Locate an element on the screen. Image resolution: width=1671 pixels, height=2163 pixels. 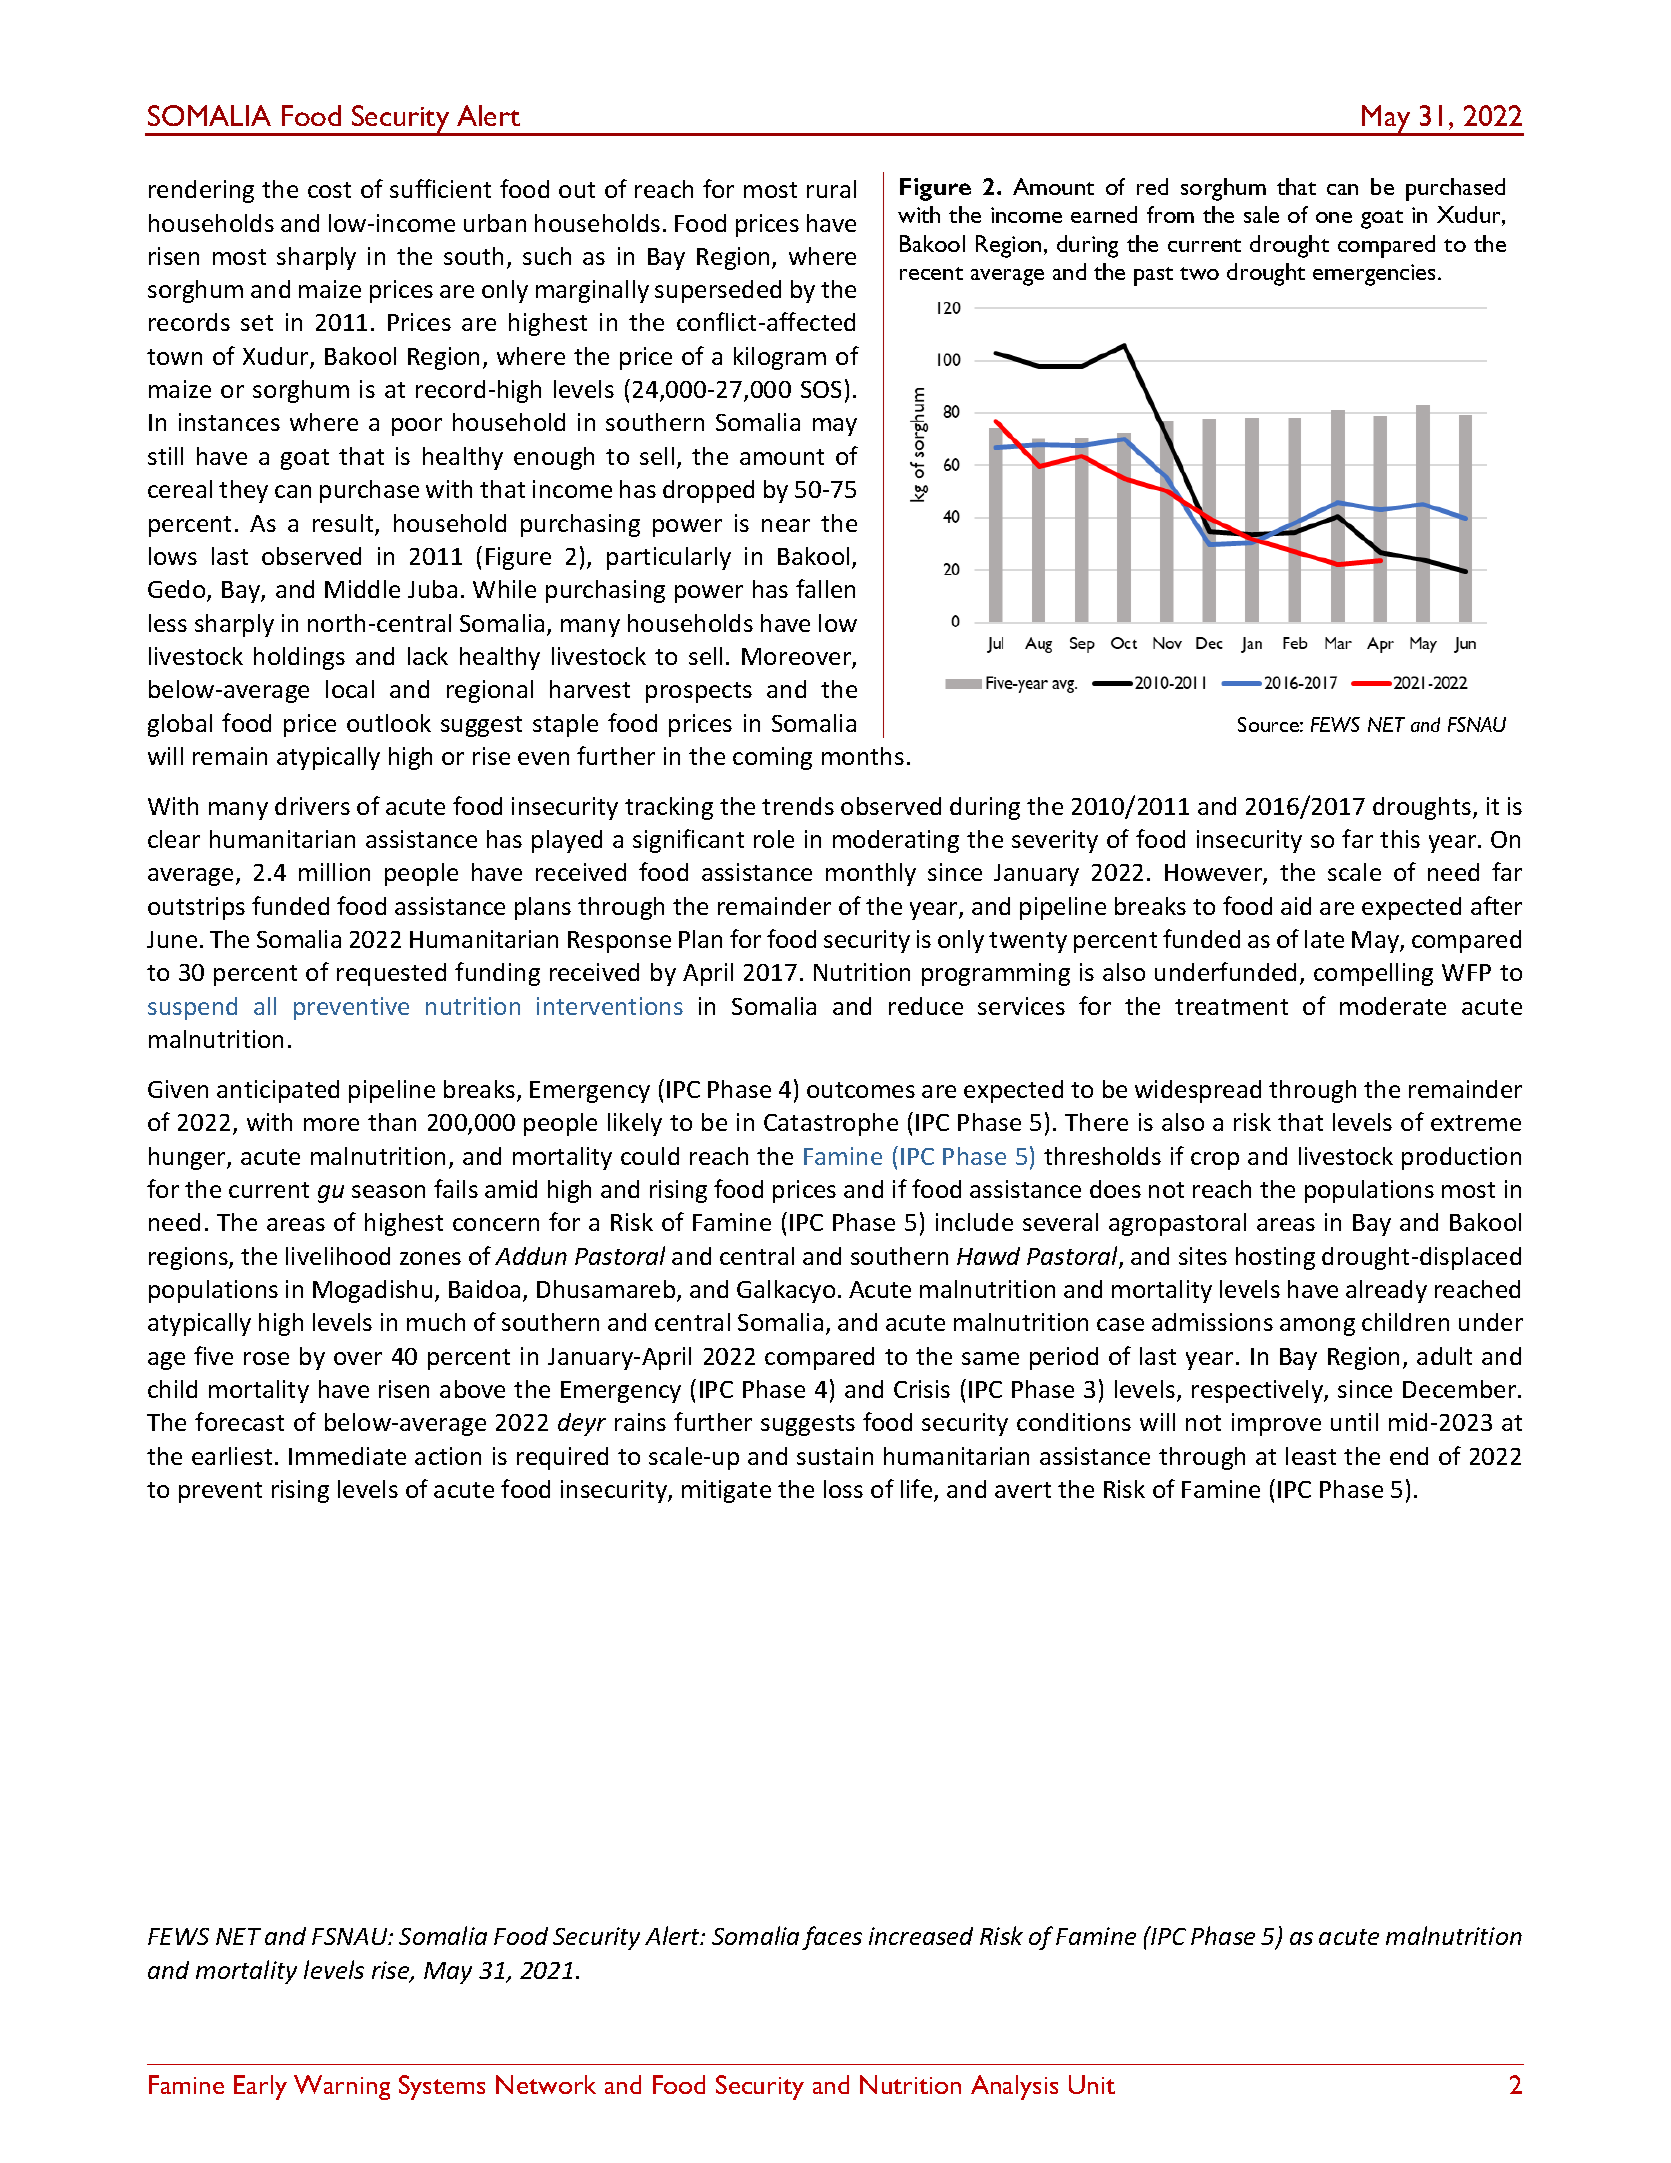
emergencies is located at coordinates (1376, 275).
